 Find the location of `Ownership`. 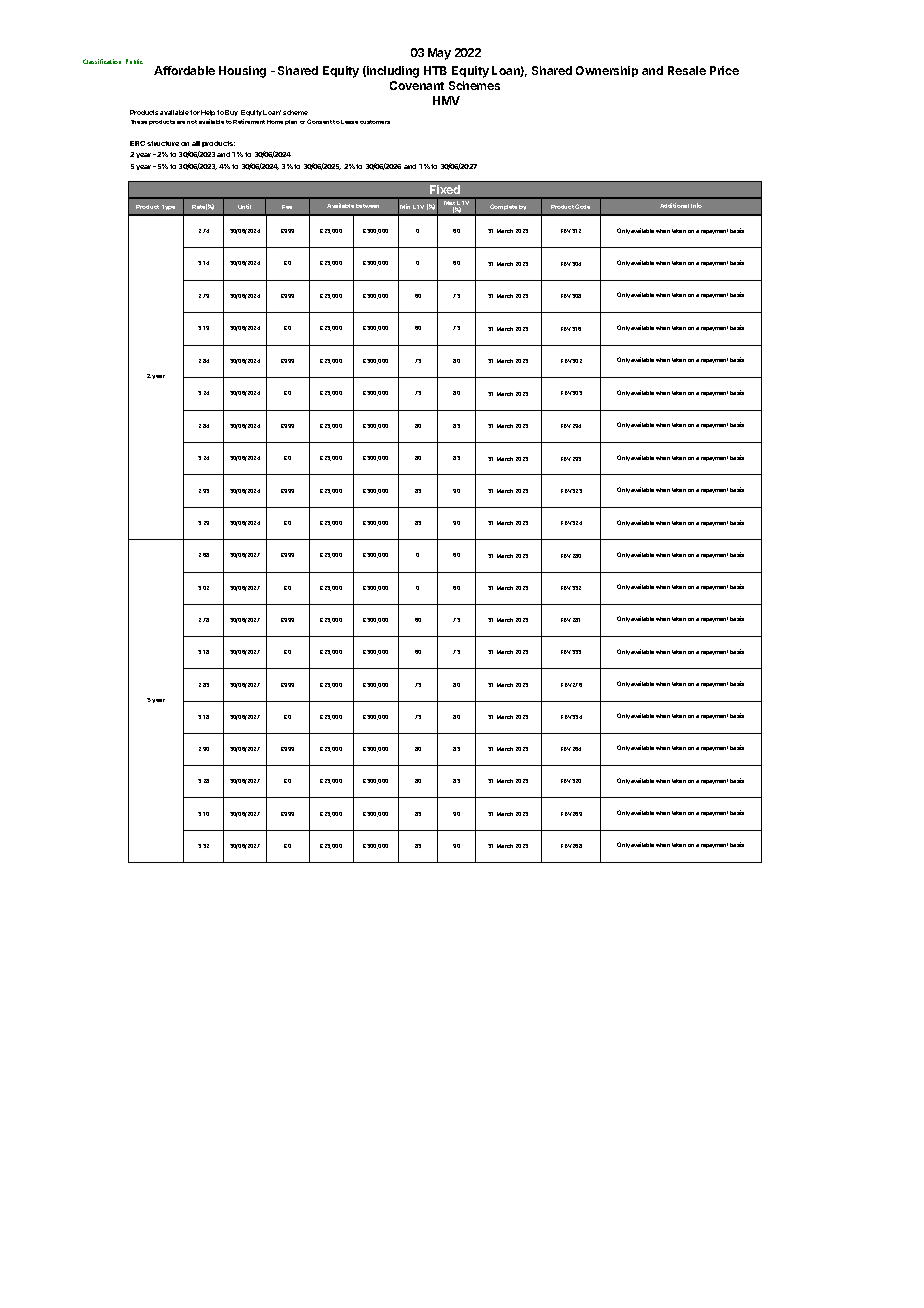

Ownership is located at coordinates (607, 71).
